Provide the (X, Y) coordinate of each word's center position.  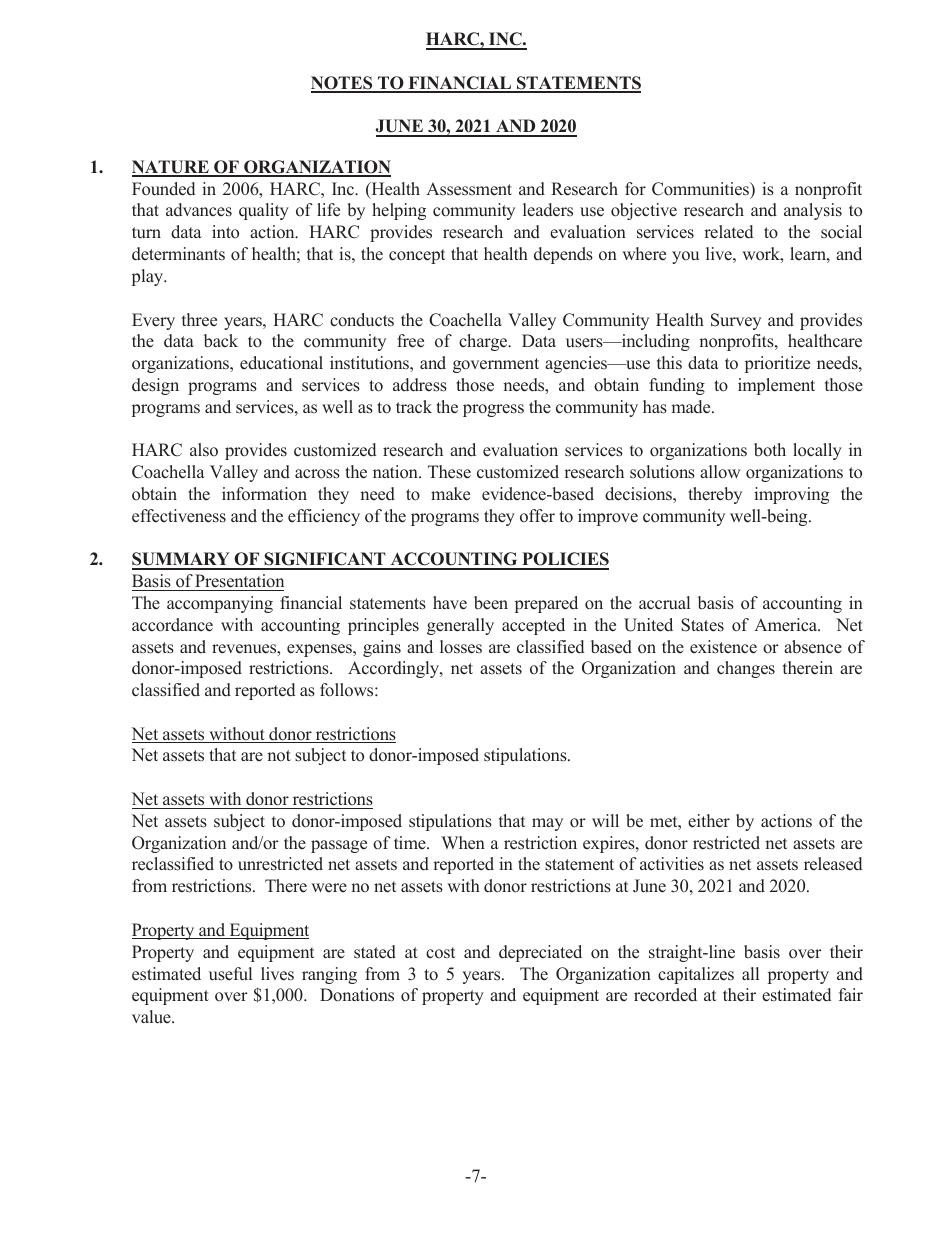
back (221, 341)
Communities (701, 189)
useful (230, 974)
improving (791, 495)
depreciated (540, 953)
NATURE (171, 168)
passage (339, 846)
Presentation (239, 581)
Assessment (469, 189)
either (709, 821)
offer (537, 516)
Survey (736, 321)
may (547, 824)
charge (484, 342)
